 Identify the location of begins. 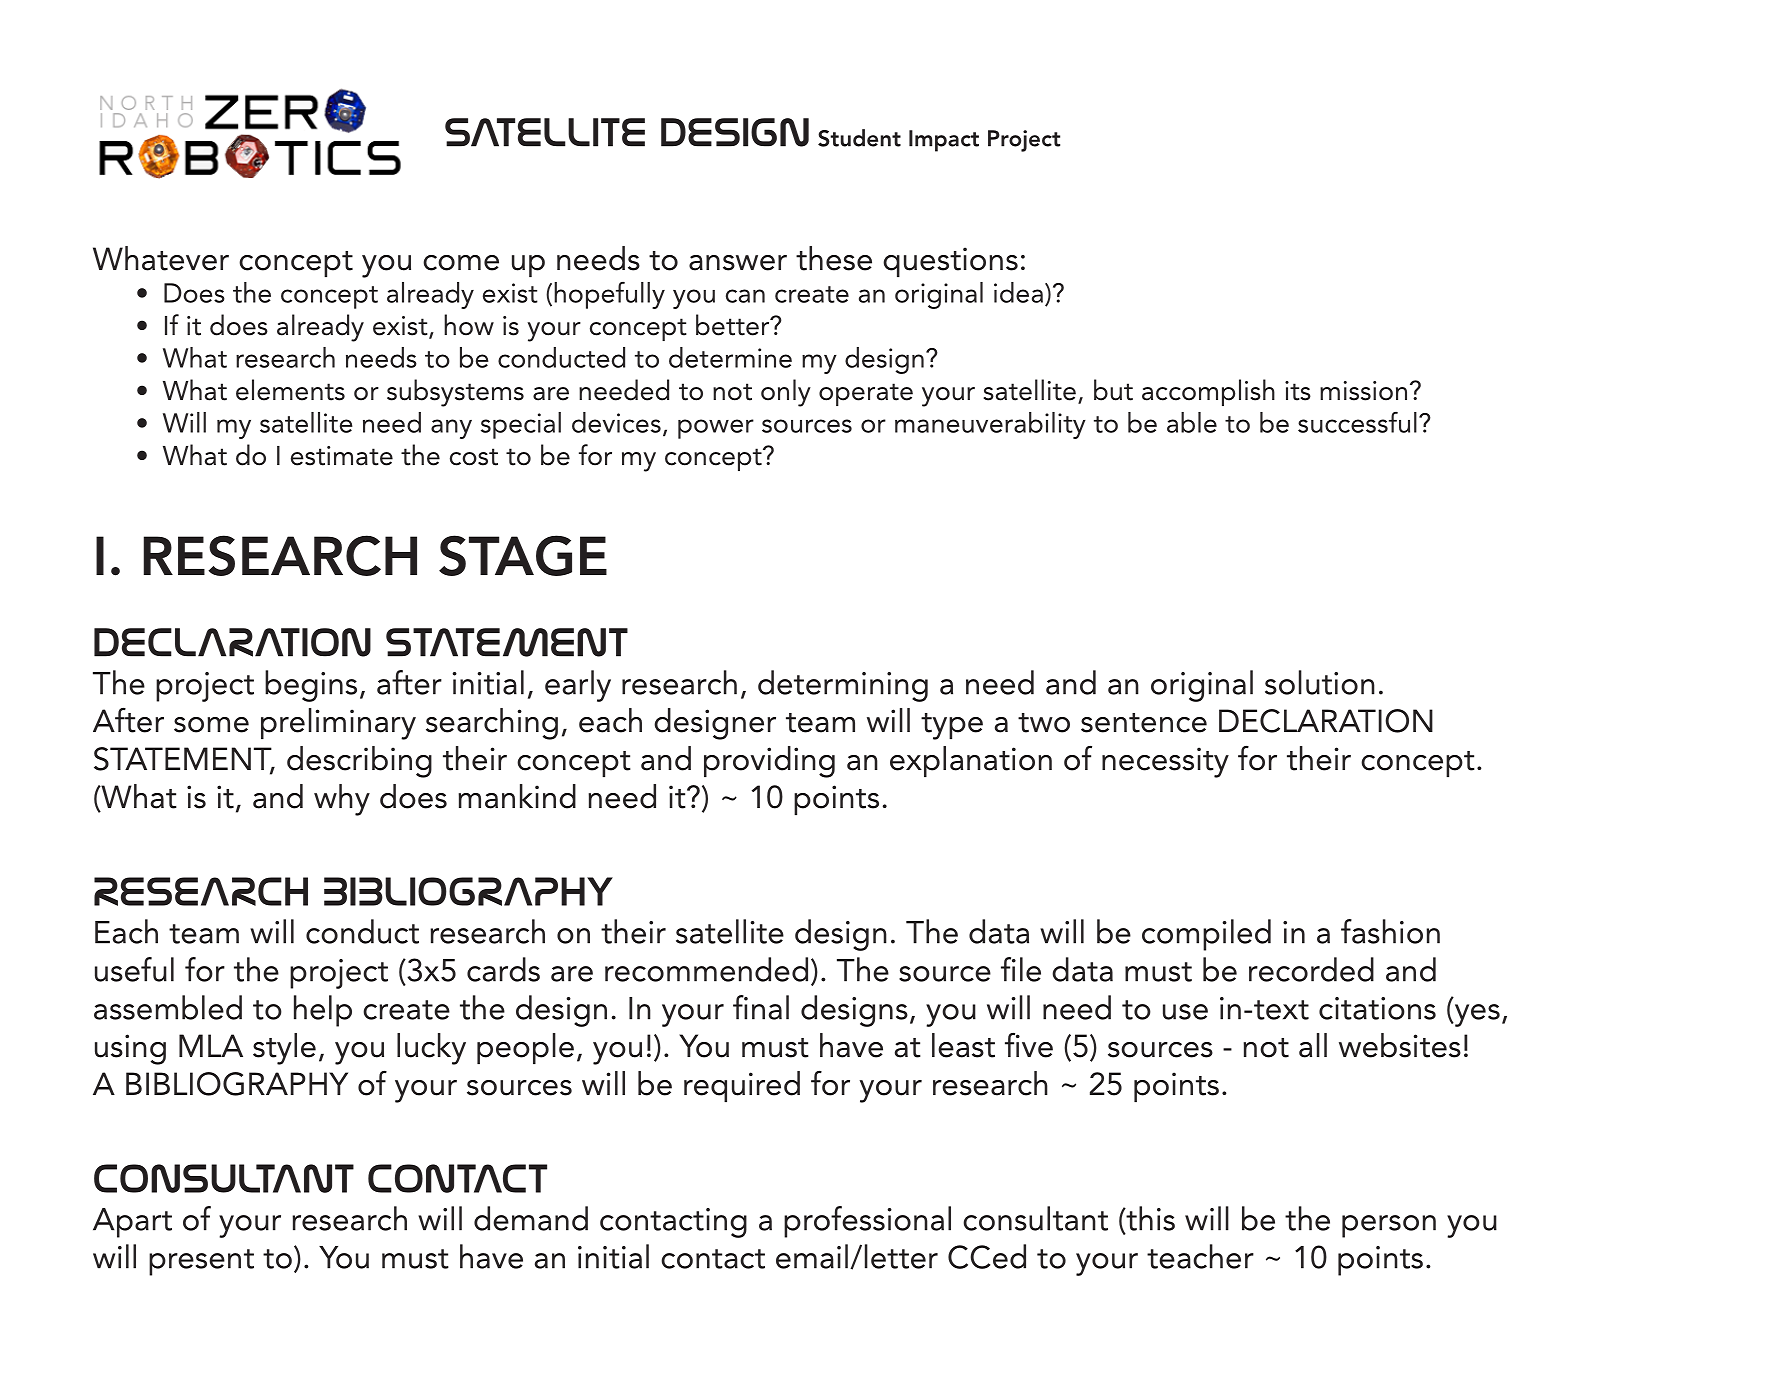
(311, 686).
